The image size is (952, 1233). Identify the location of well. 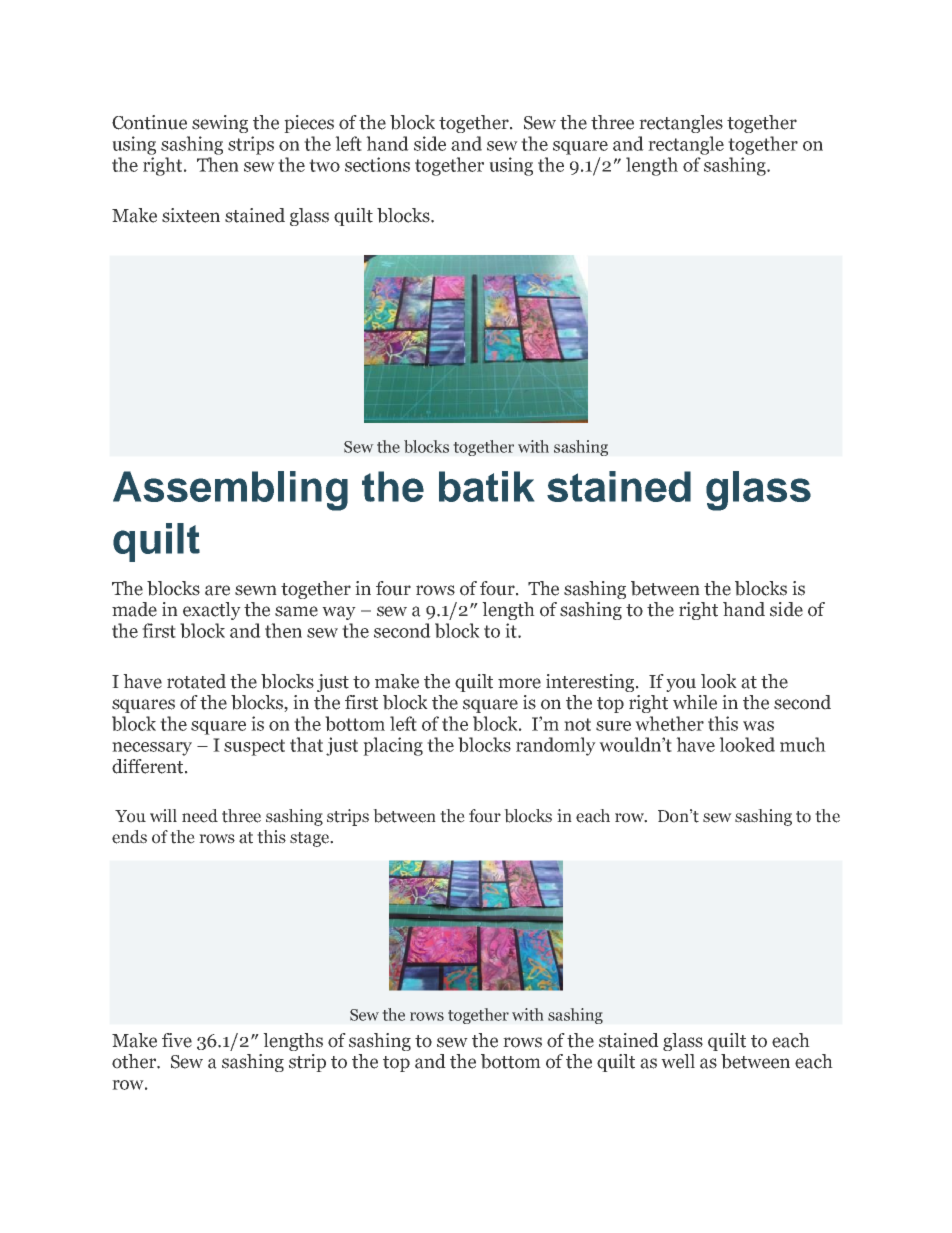
(678, 1061).
